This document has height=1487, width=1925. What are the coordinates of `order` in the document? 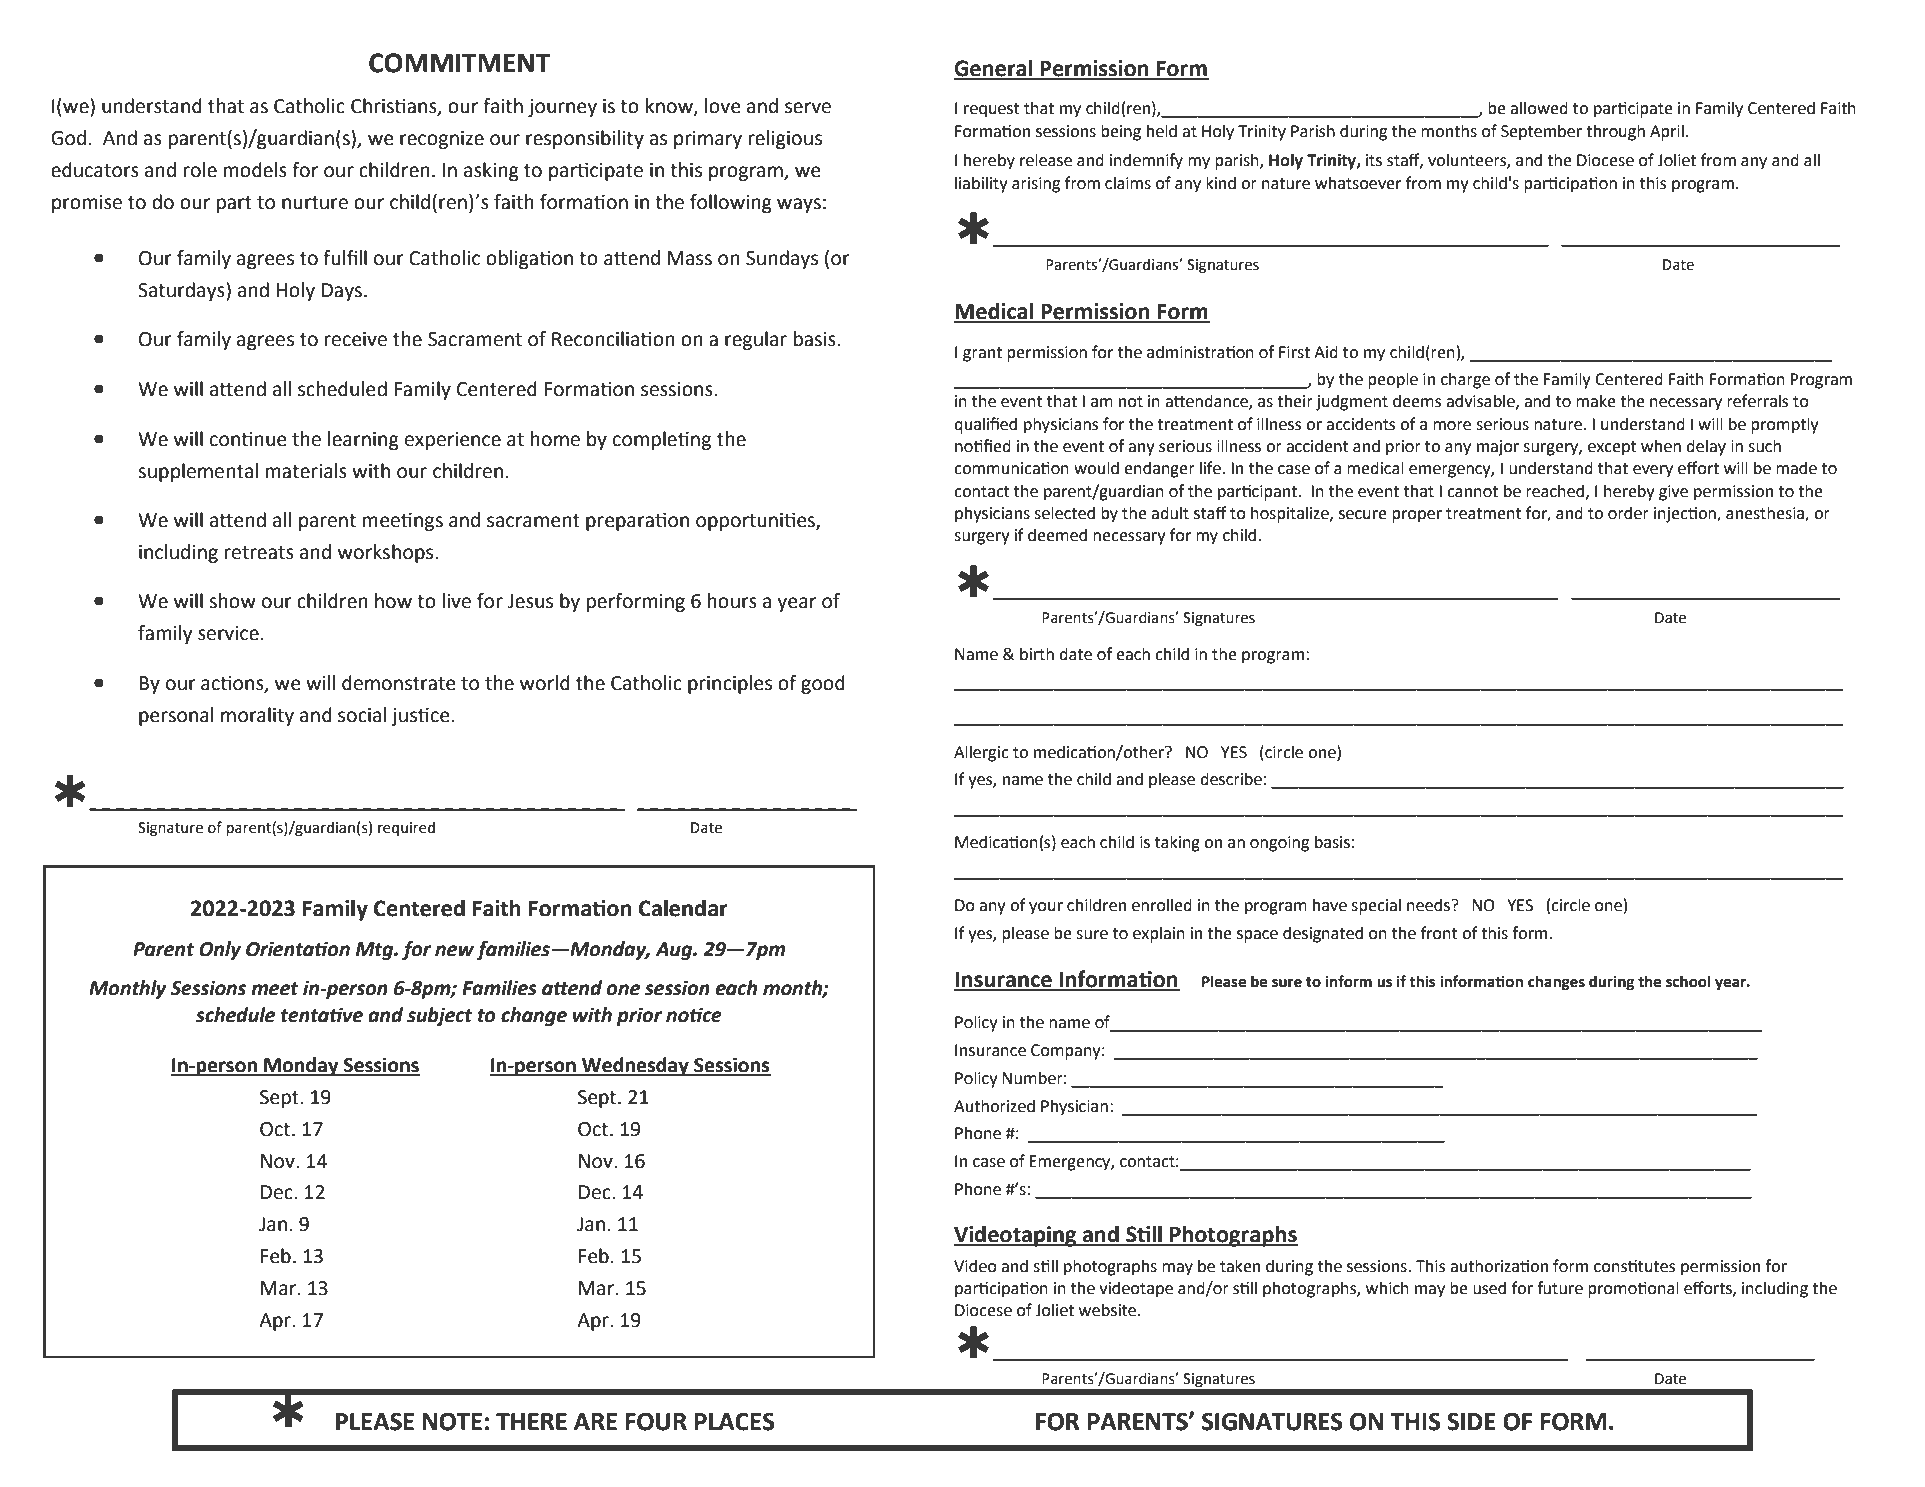 It's located at (1628, 513).
